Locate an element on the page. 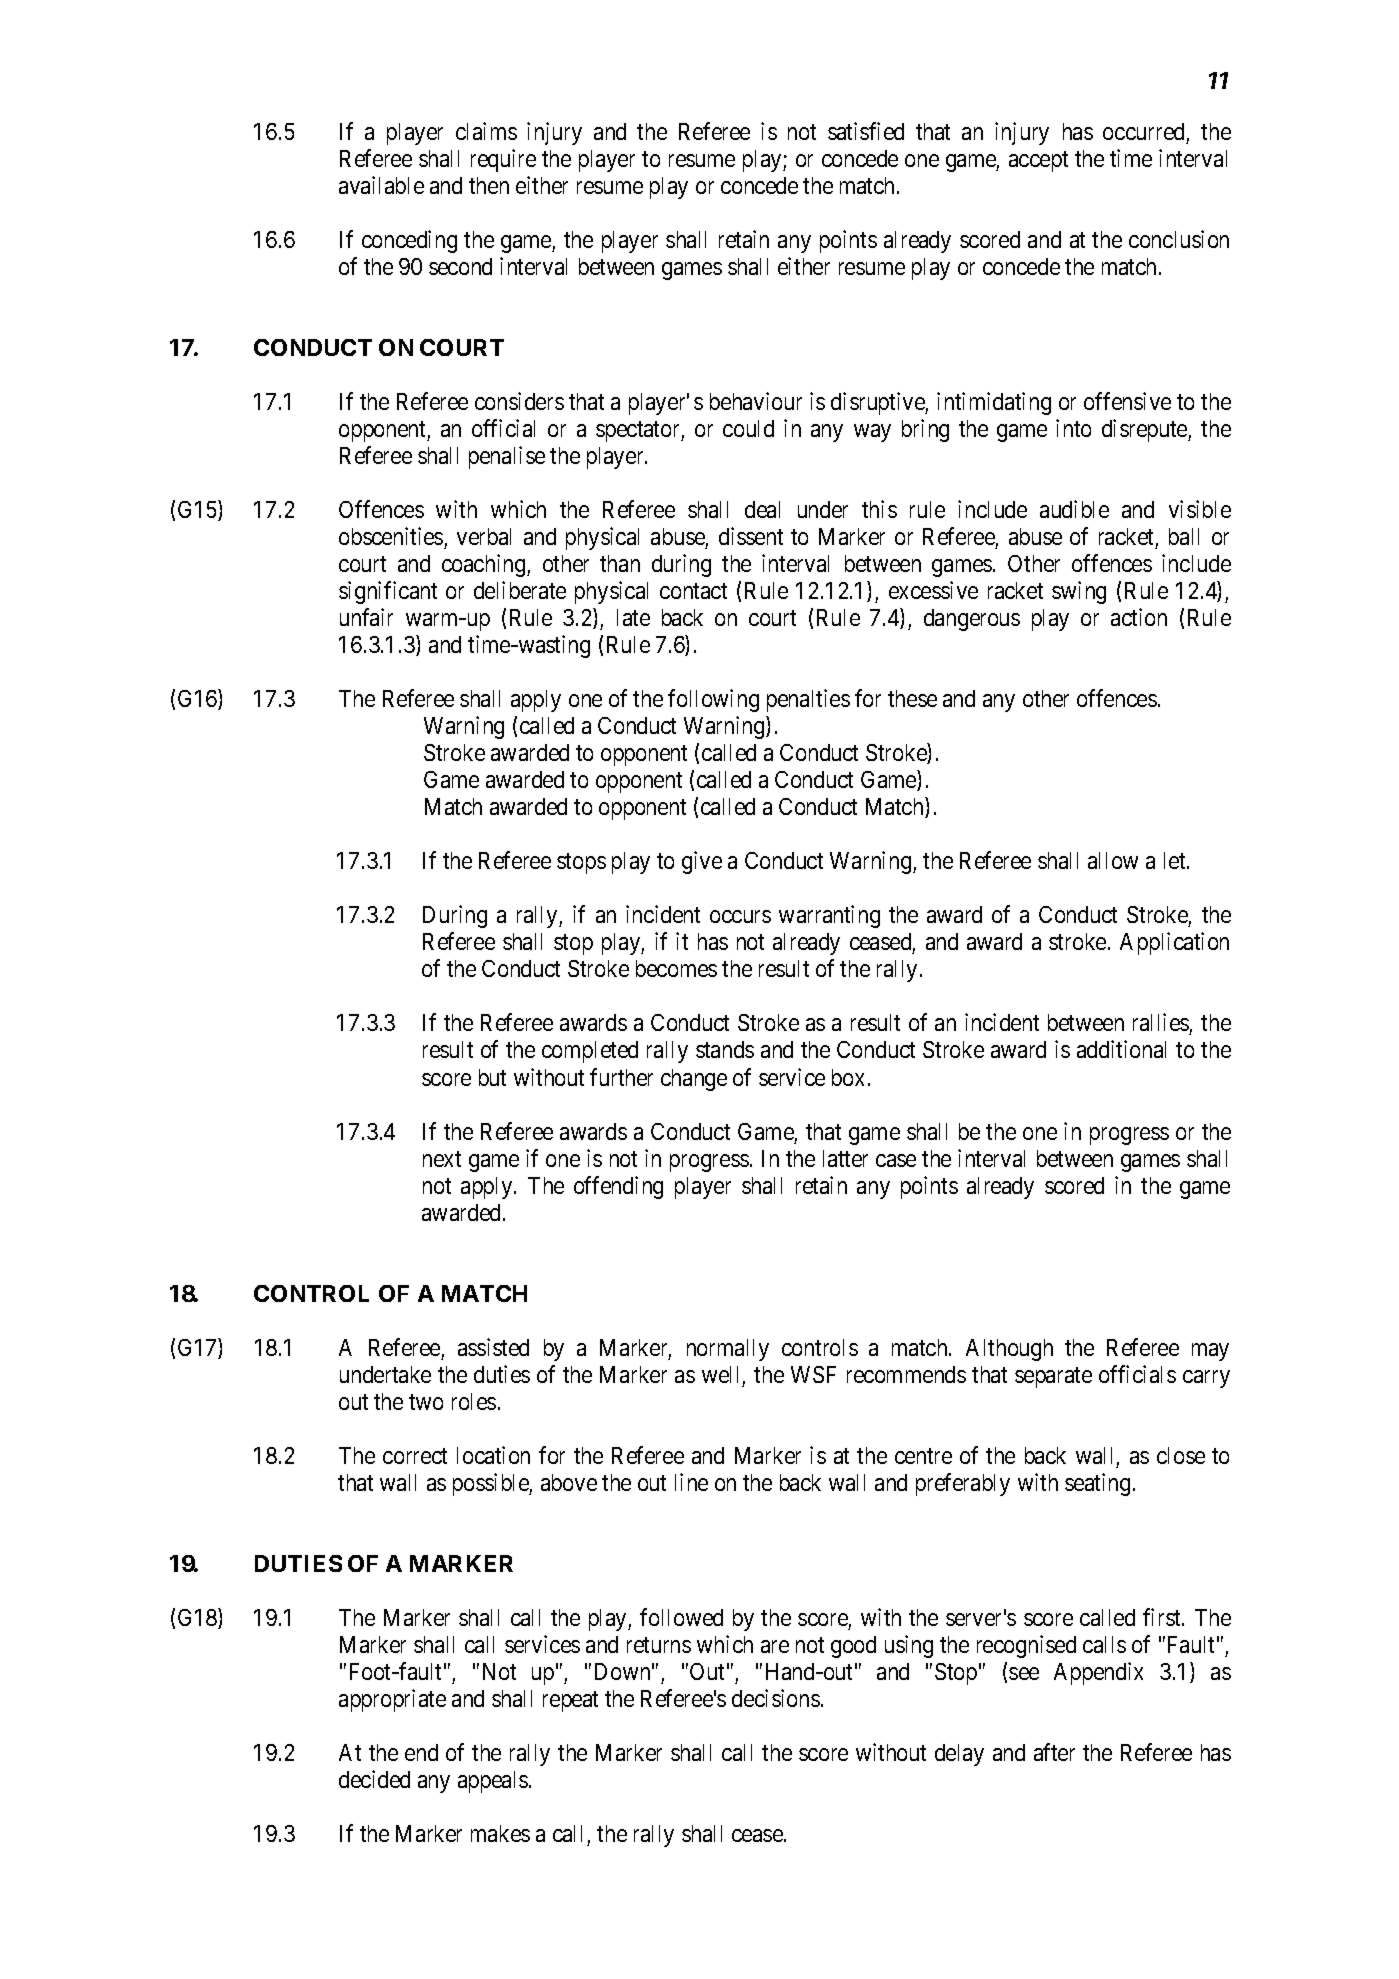 This image has height=1979, width=1399. then is located at coordinates (489, 185).
